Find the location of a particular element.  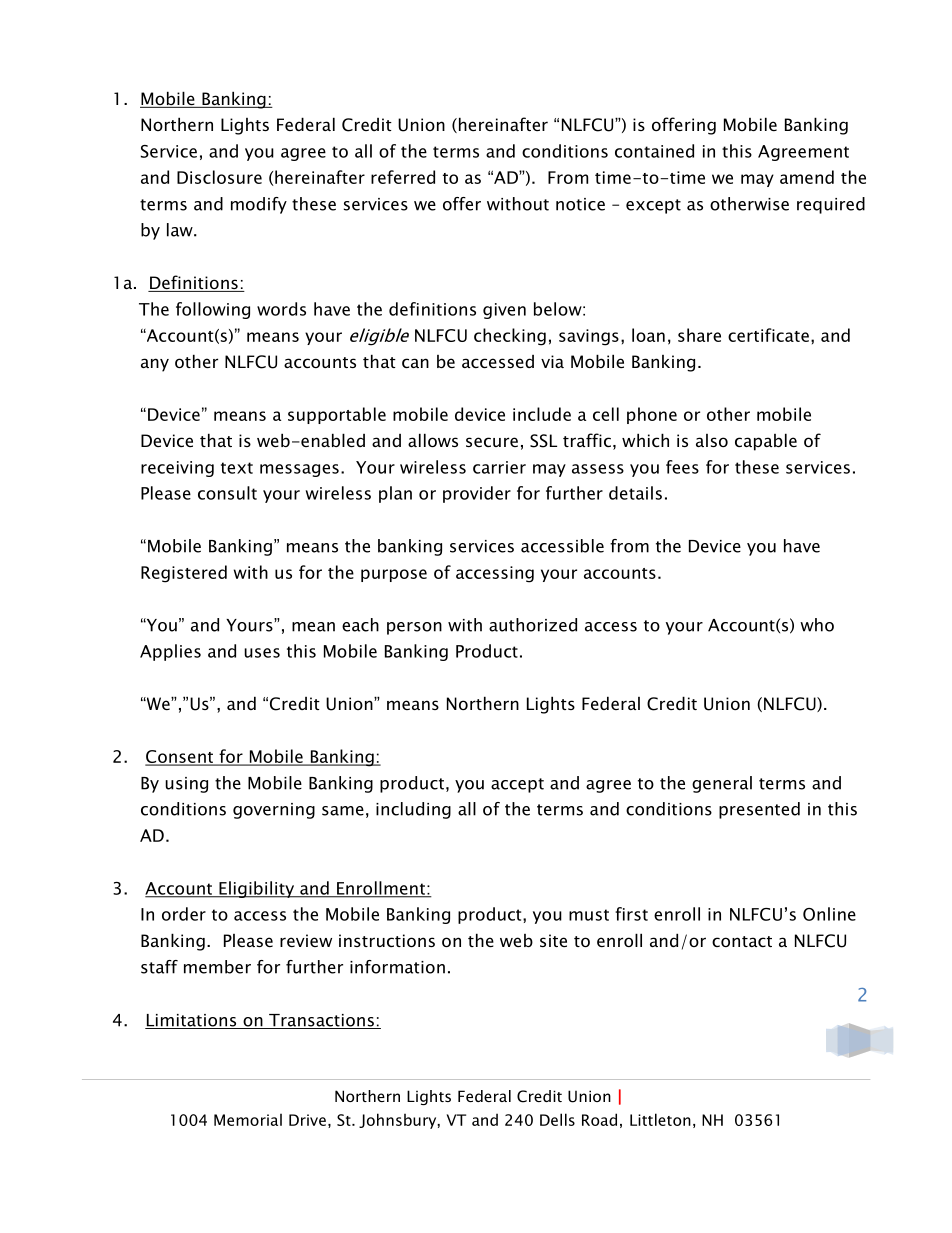

referred is located at coordinates (403, 177).
